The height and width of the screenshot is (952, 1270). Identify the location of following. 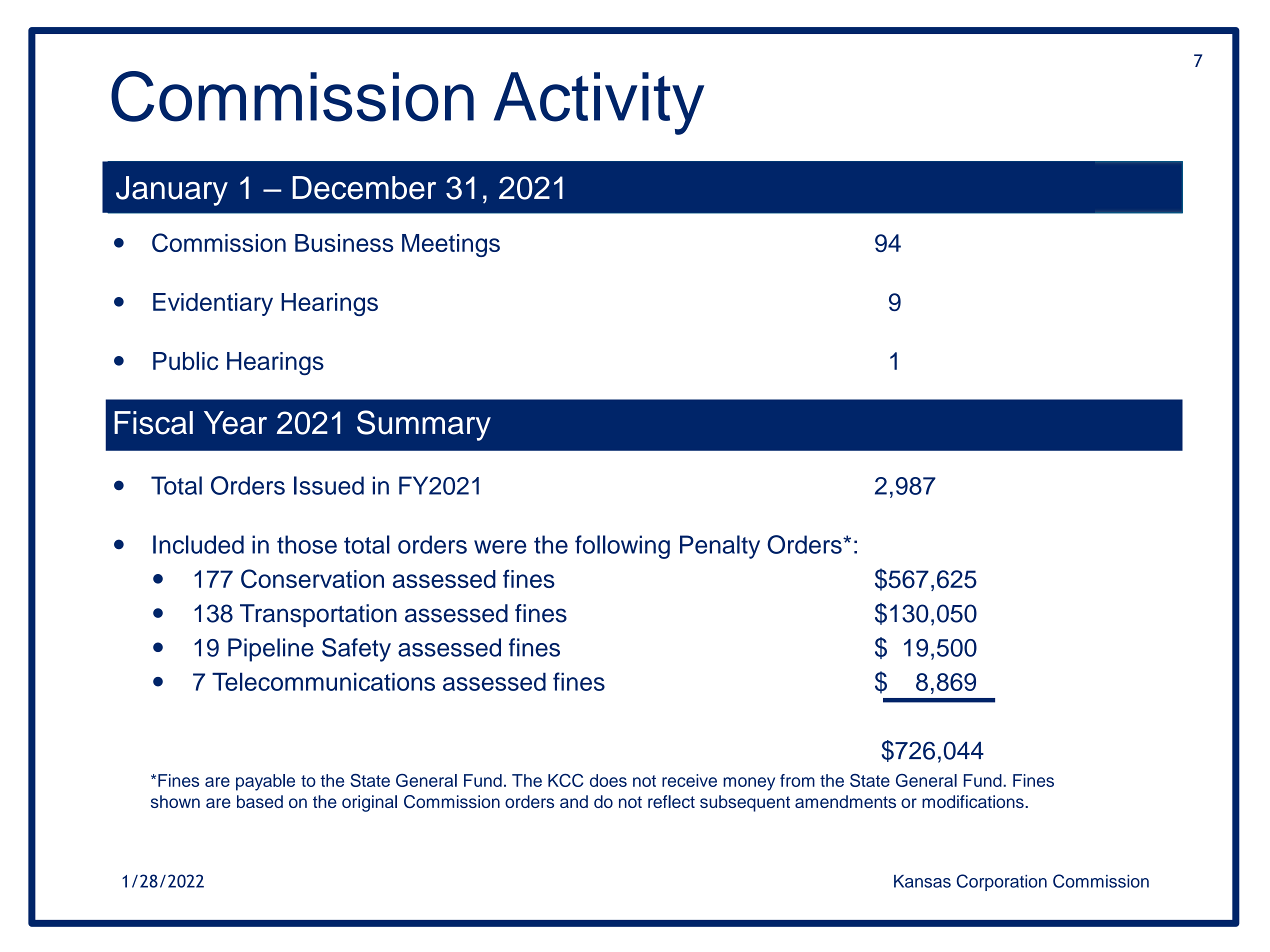
(622, 547).
